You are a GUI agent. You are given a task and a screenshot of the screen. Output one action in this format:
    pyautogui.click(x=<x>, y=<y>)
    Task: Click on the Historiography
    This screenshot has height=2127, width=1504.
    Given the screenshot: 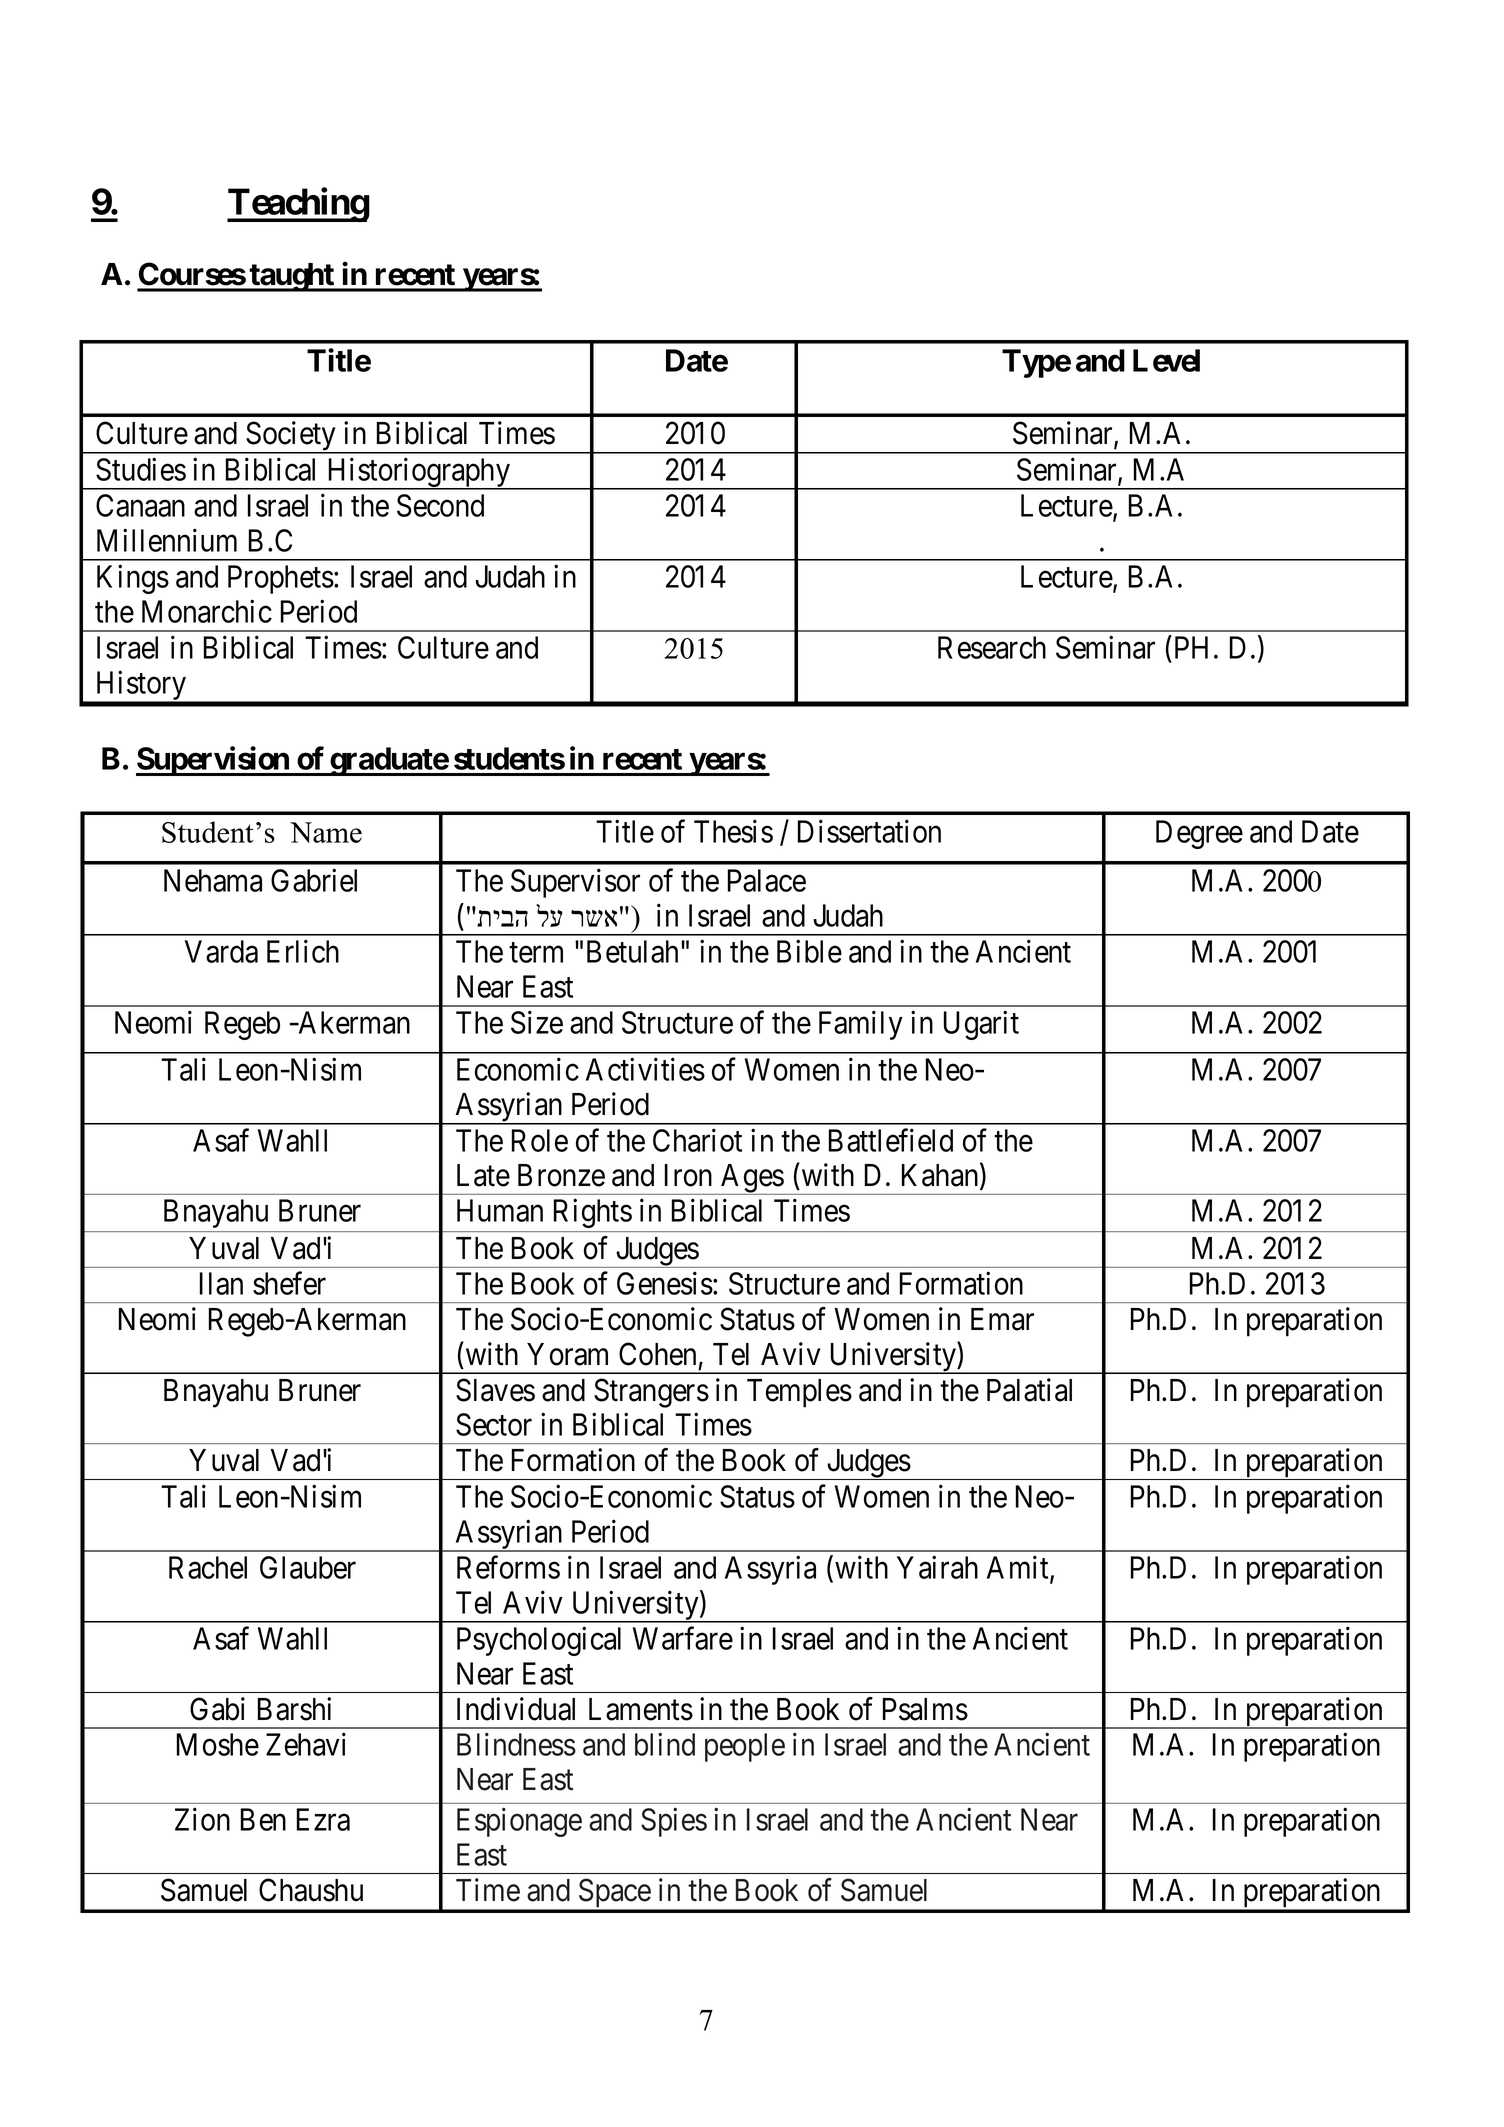 What is the action you would take?
    pyautogui.click(x=418, y=473)
